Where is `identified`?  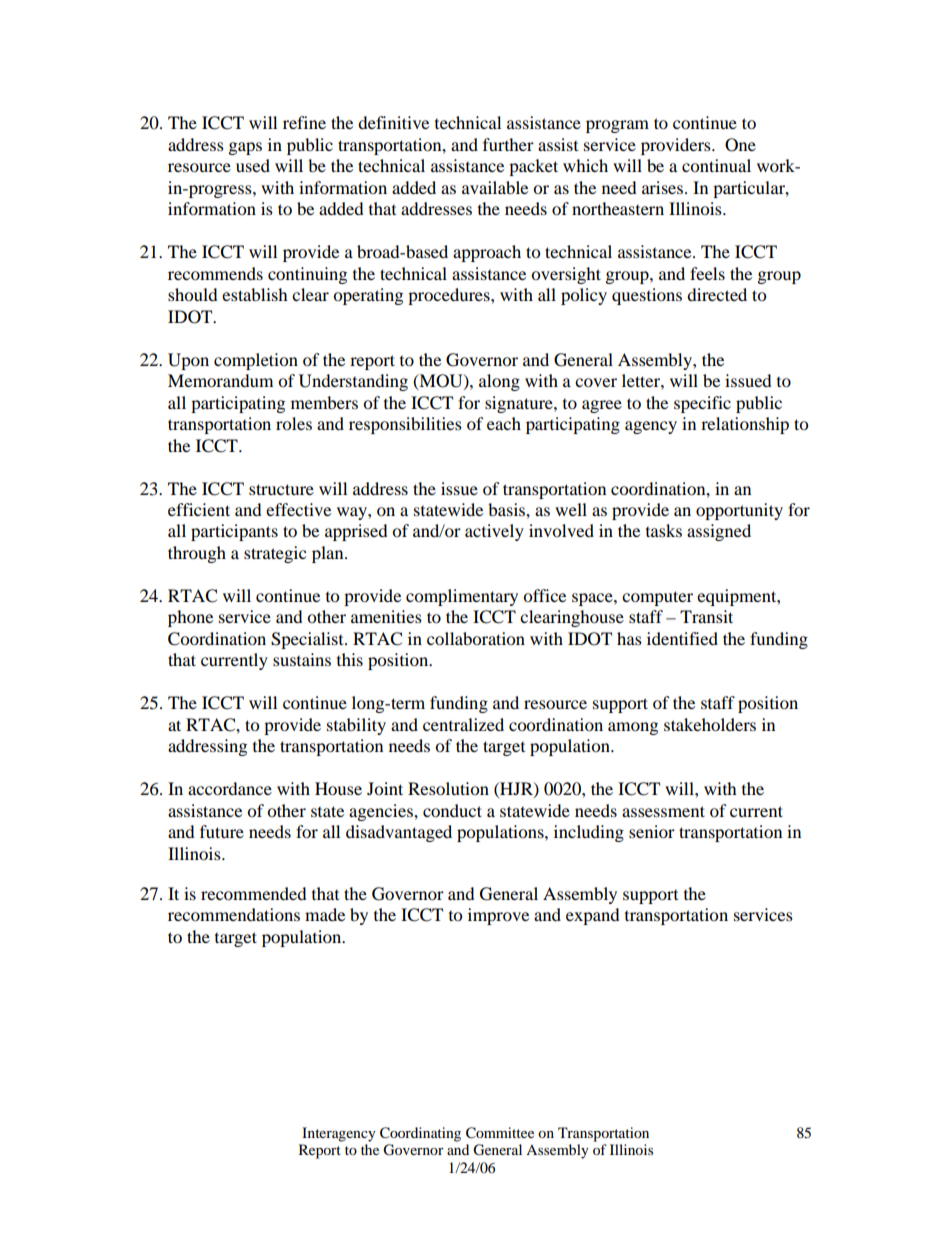
identified is located at coordinates (682, 638).
